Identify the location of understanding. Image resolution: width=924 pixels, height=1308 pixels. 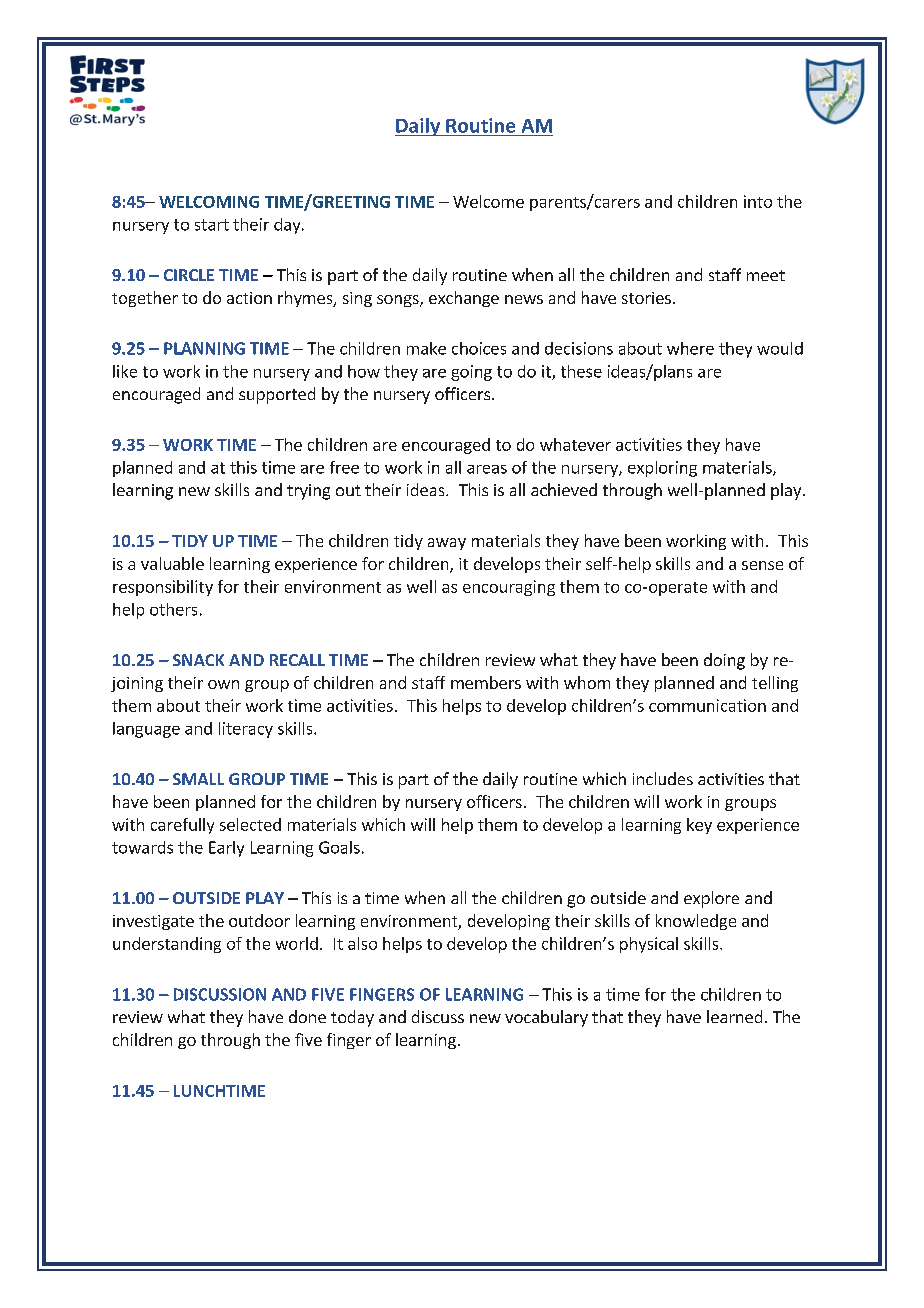
(167, 945).
